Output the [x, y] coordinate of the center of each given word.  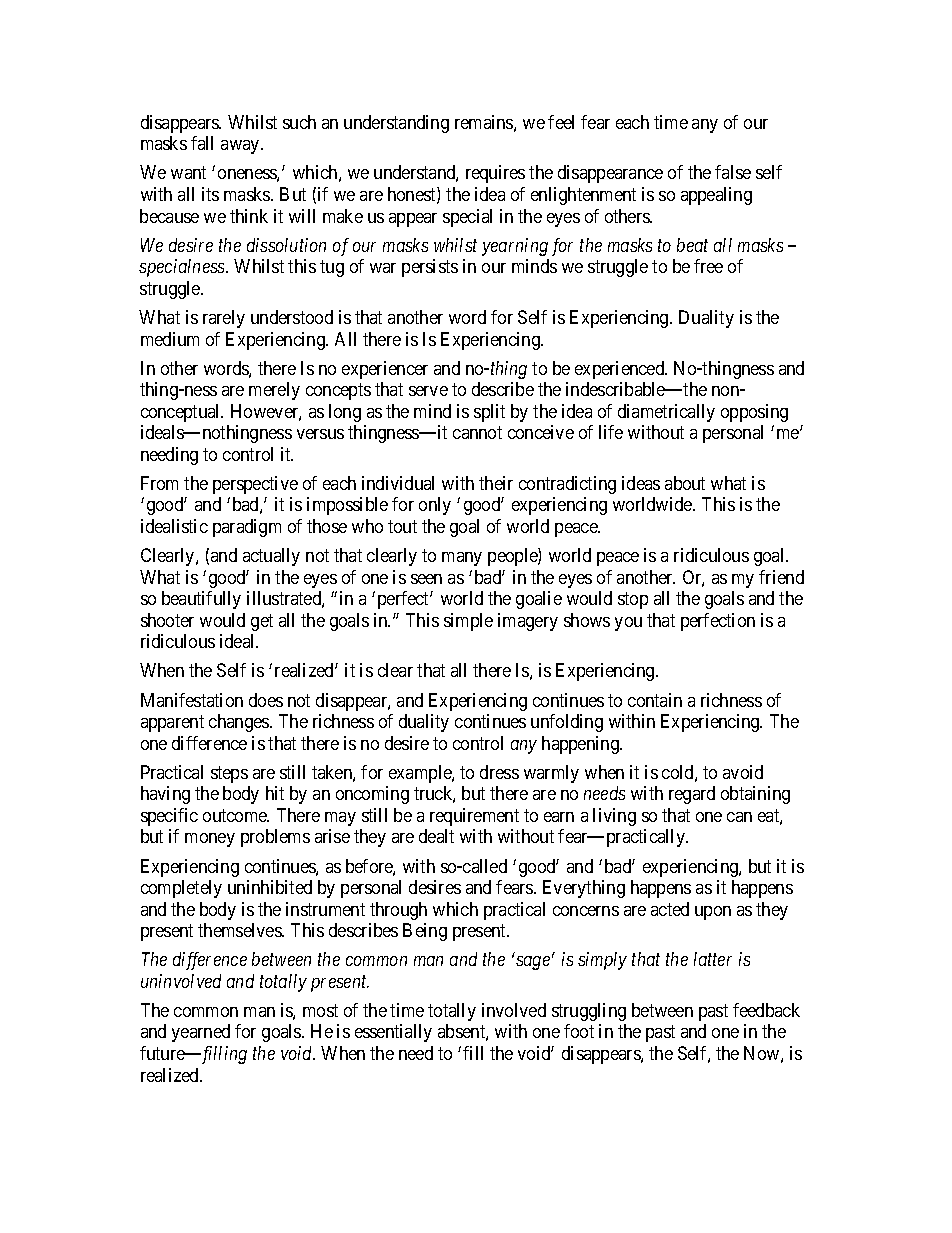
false [733, 172]
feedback [766, 1010]
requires [495, 174]
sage [533, 963]
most [320, 1010]
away [241, 147]
